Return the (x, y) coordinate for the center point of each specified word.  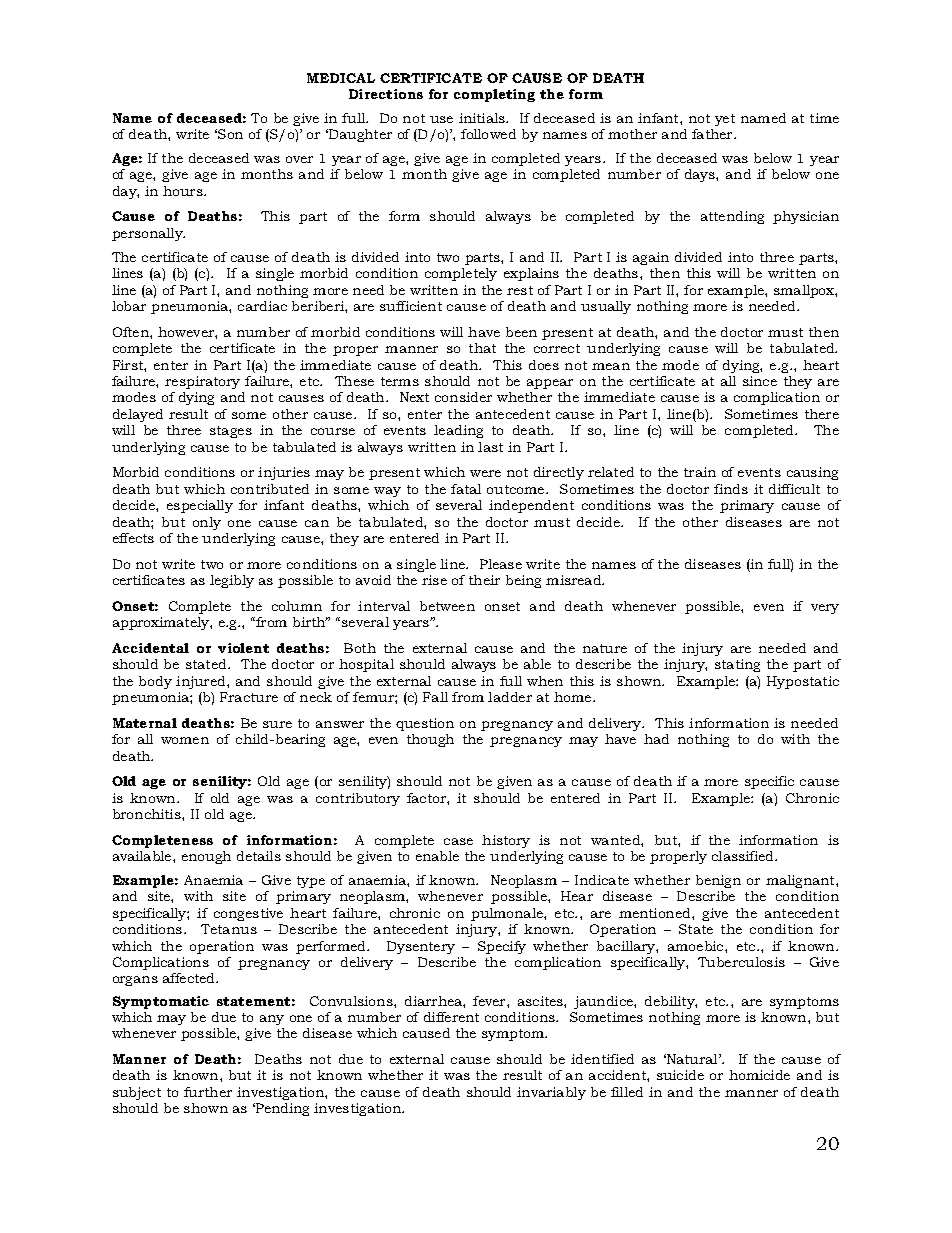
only (207, 523)
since (760, 381)
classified (744, 856)
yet (725, 120)
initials (483, 118)
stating (737, 665)
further (208, 1092)
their (484, 580)
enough (206, 857)
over (299, 159)
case (458, 841)
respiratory (202, 382)
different (451, 1017)
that (482, 348)
